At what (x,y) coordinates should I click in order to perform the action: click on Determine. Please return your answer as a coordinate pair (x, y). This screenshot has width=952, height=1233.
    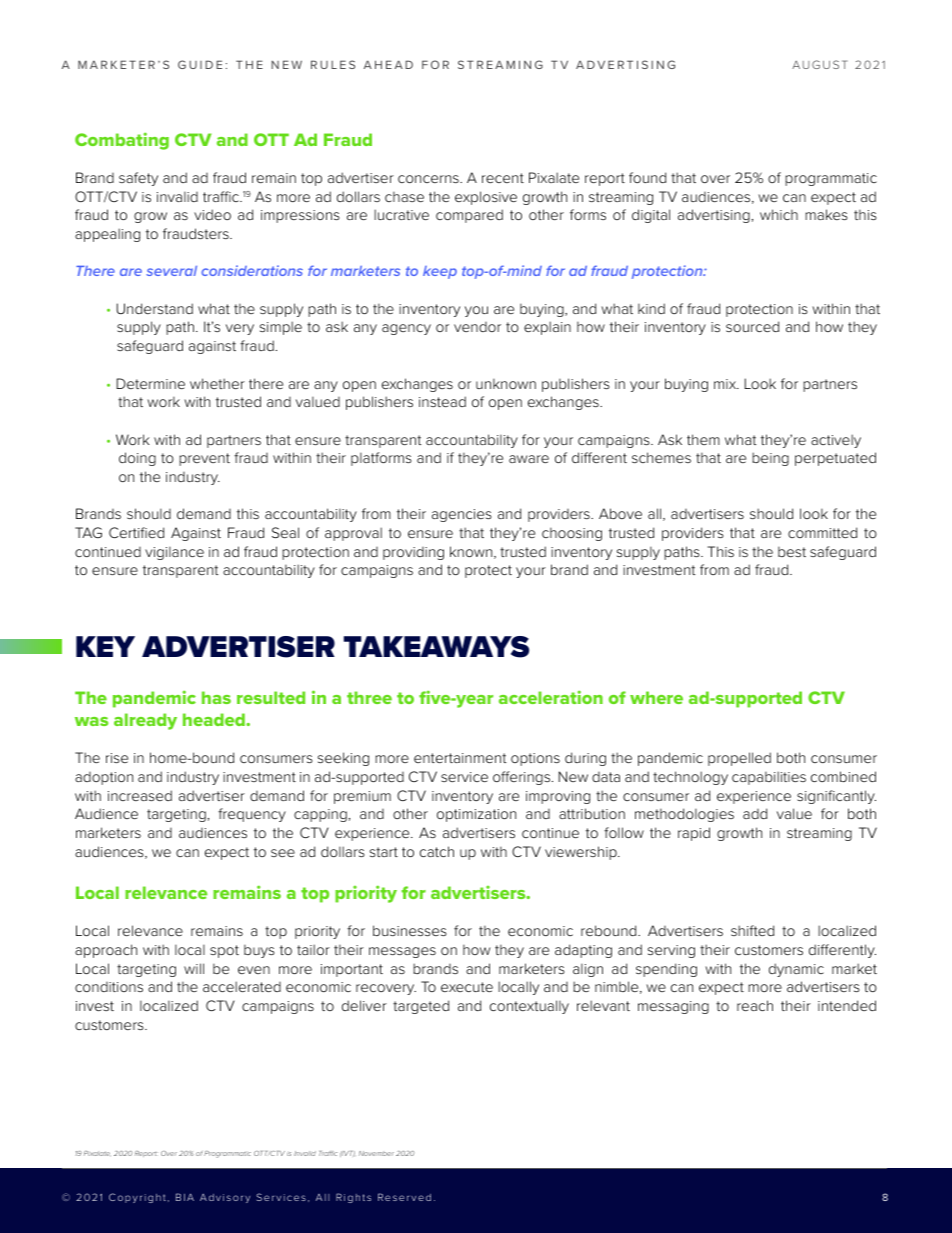
    Looking at the image, I should click on (150, 383).
